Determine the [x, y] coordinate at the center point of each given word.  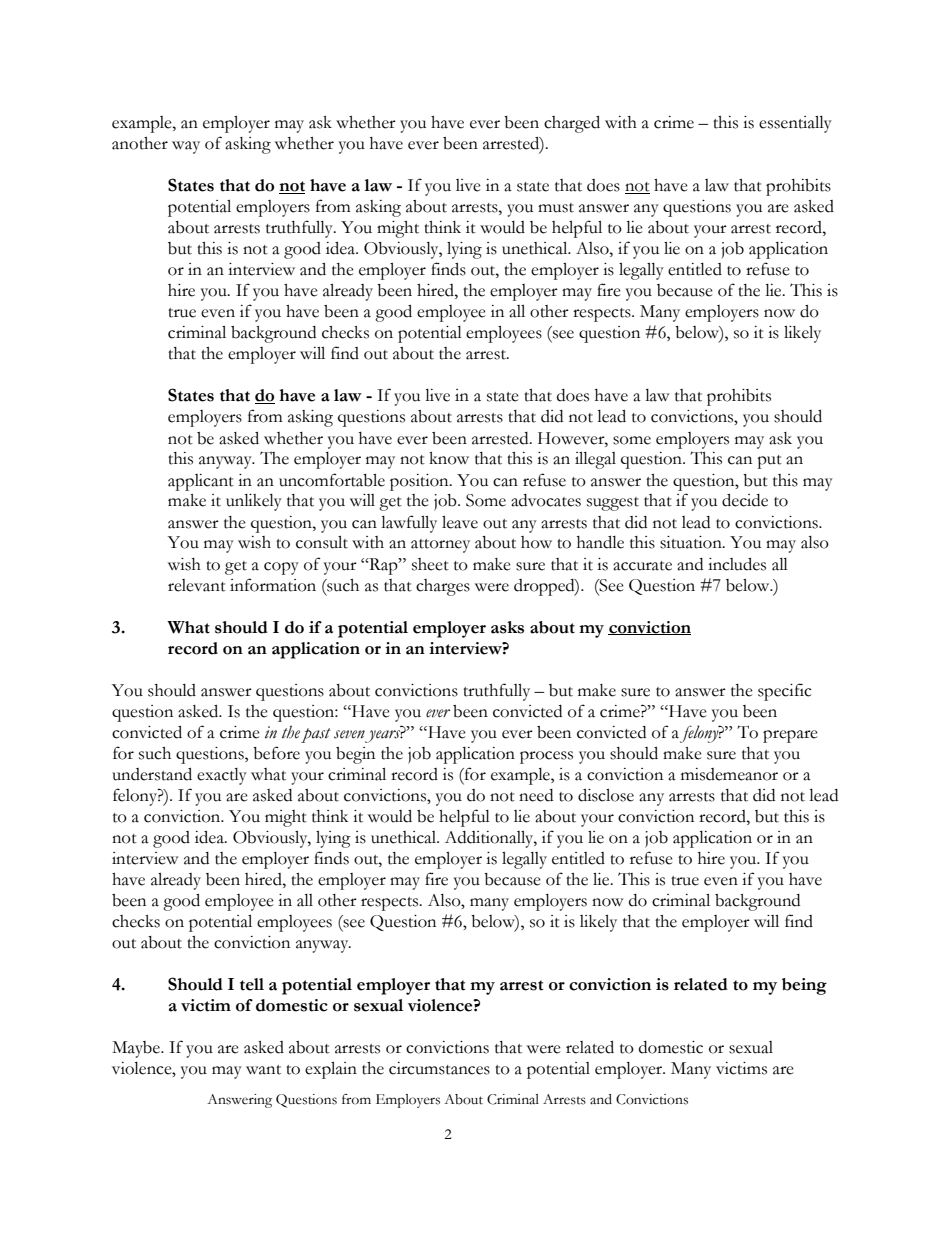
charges [443, 587]
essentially [795, 124]
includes [737, 564]
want [263, 1070]
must [556, 208]
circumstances [439, 1068]
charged [572, 124]
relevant [197, 585]
